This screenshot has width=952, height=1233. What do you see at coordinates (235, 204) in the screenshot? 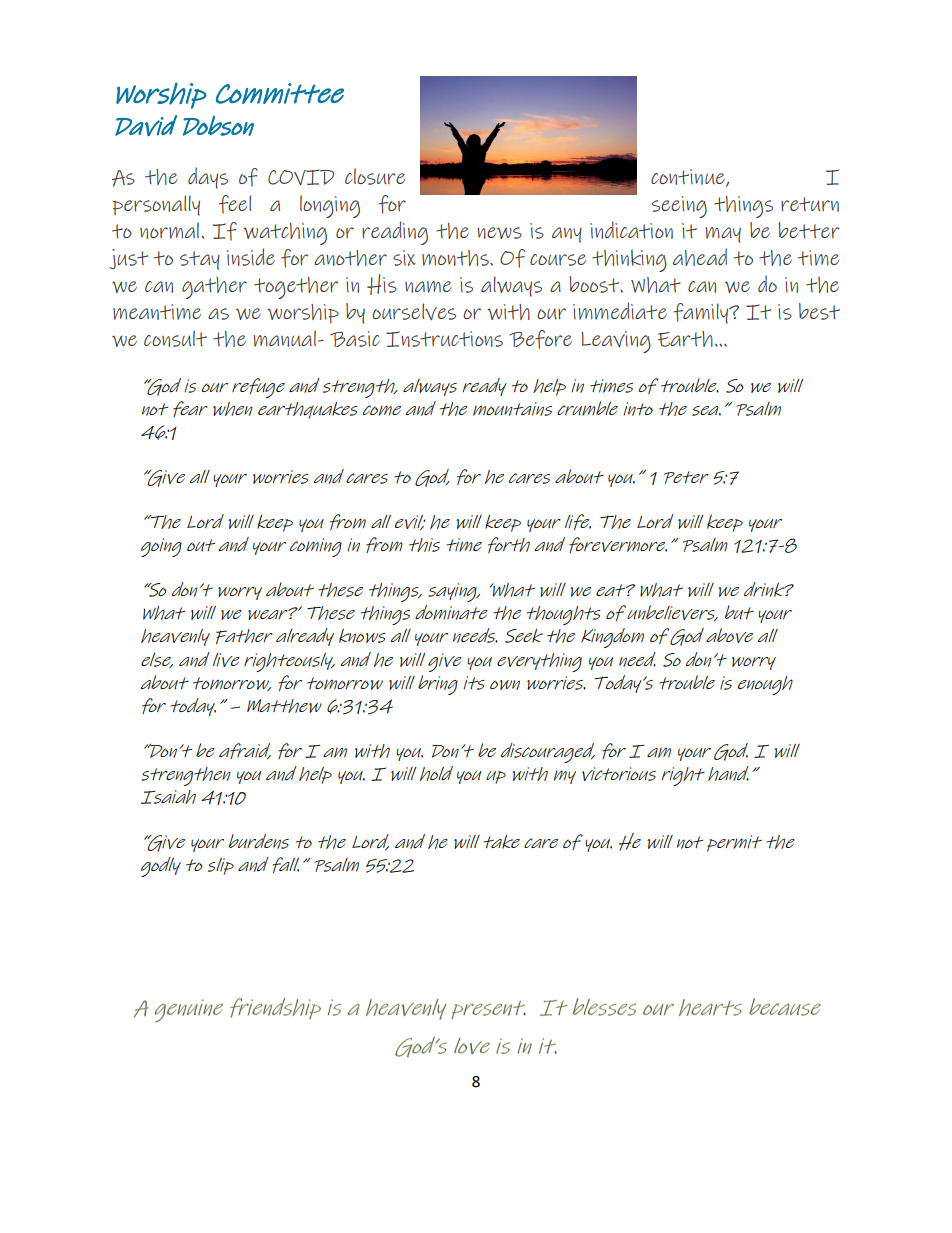
I see `feel` at bounding box center [235, 204].
